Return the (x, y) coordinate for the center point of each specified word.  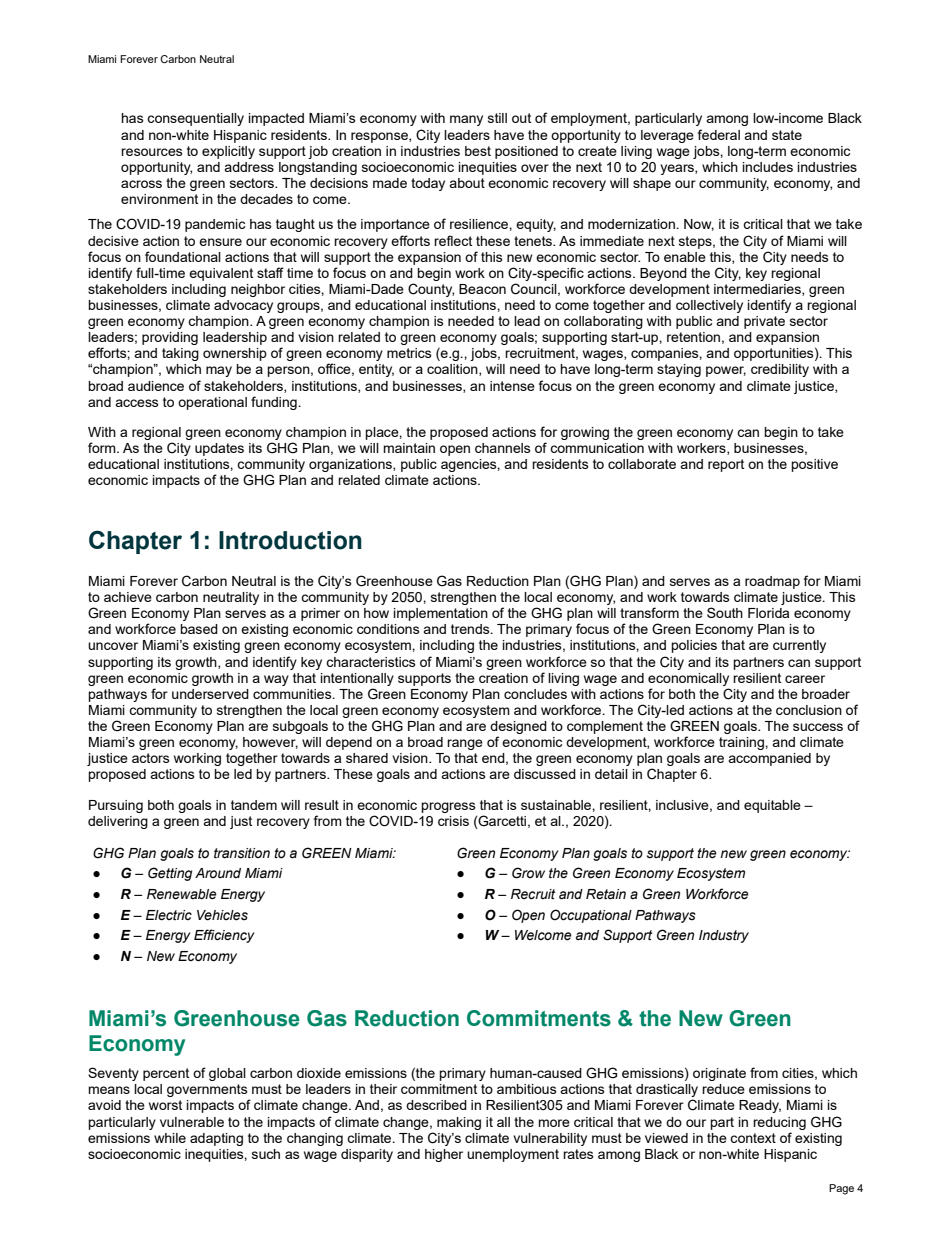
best (478, 151)
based (199, 629)
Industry (724, 936)
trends (471, 629)
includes (768, 167)
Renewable (182, 894)
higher (444, 1155)
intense (512, 386)
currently (799, 646)
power (726, 371)
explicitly (228, 152)
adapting (216, 1139)
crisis (453, 821)
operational (212, 403)
